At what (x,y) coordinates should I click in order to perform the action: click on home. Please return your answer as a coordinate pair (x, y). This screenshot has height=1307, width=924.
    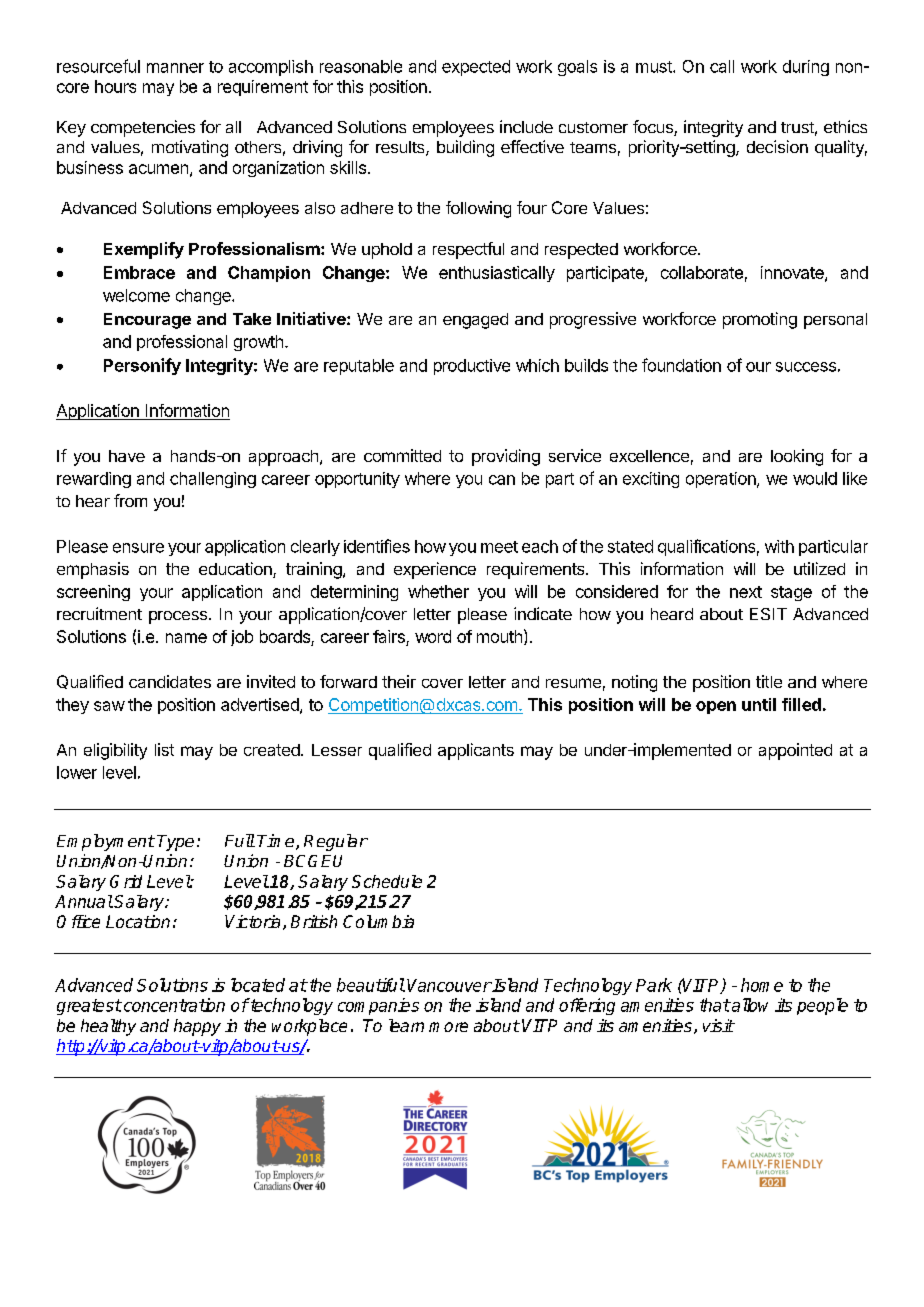
    Looking at the image, I should click on (762, 985).
